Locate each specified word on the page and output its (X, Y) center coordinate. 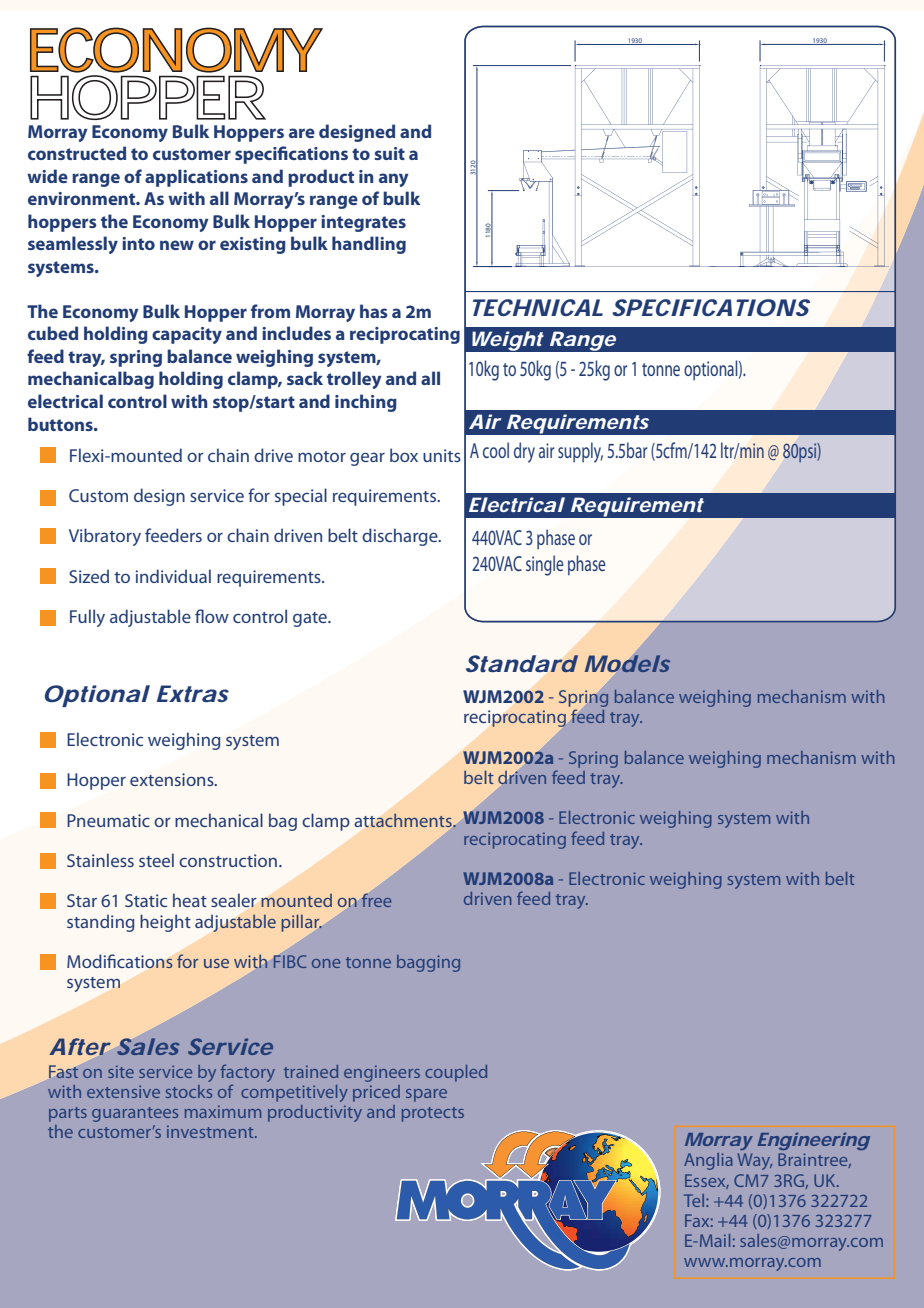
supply (580, 452)
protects (433, 1114)
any (394, 180)
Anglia (708, 1161)
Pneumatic (108, 820)
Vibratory (105, 537)
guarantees (135, 1114)
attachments (404, 820)
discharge (401, 537)
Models (627, 663)
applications (196, 178)
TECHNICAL (538, 307)
